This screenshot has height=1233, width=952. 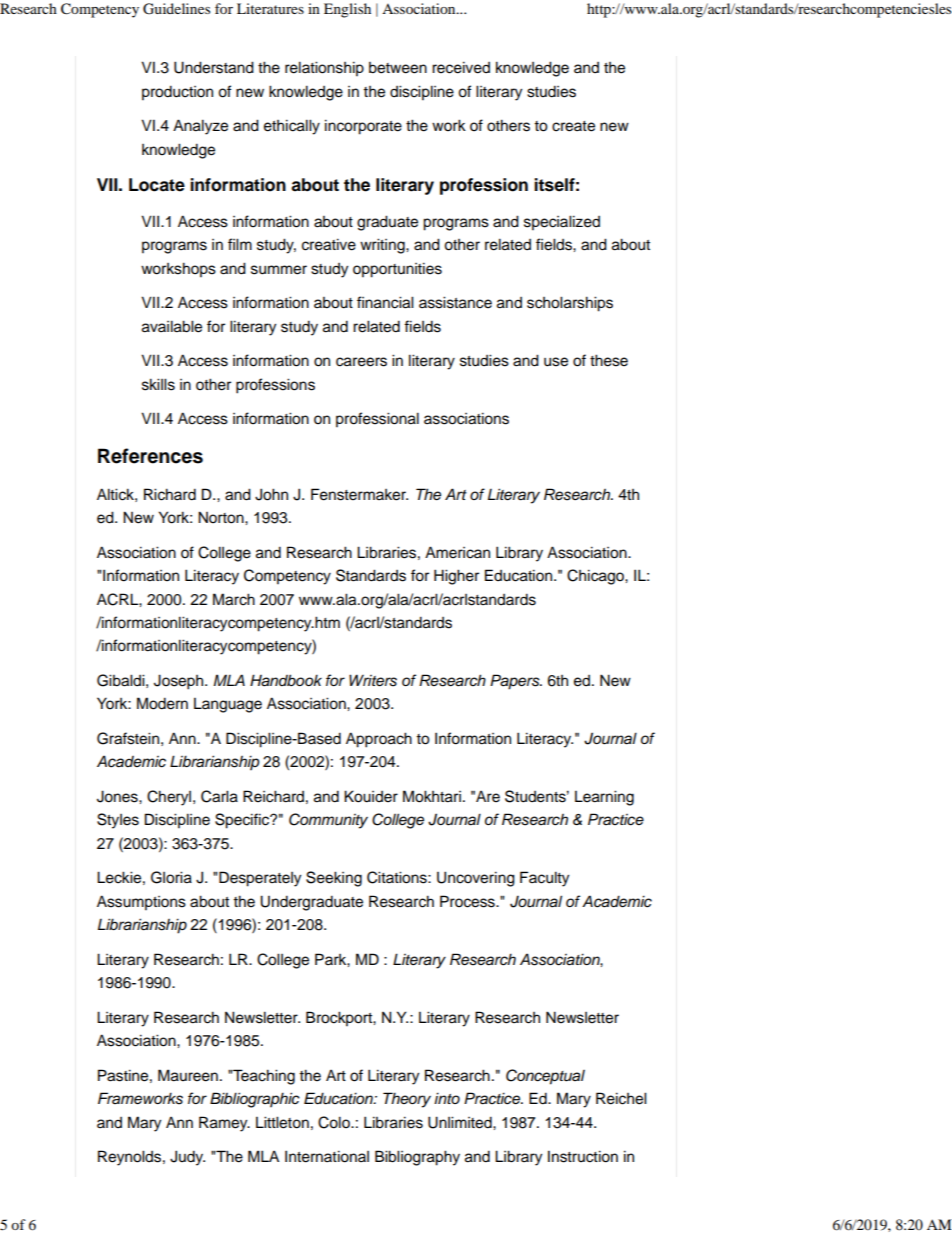 I want to click on available, so click(x=172, y=326).
